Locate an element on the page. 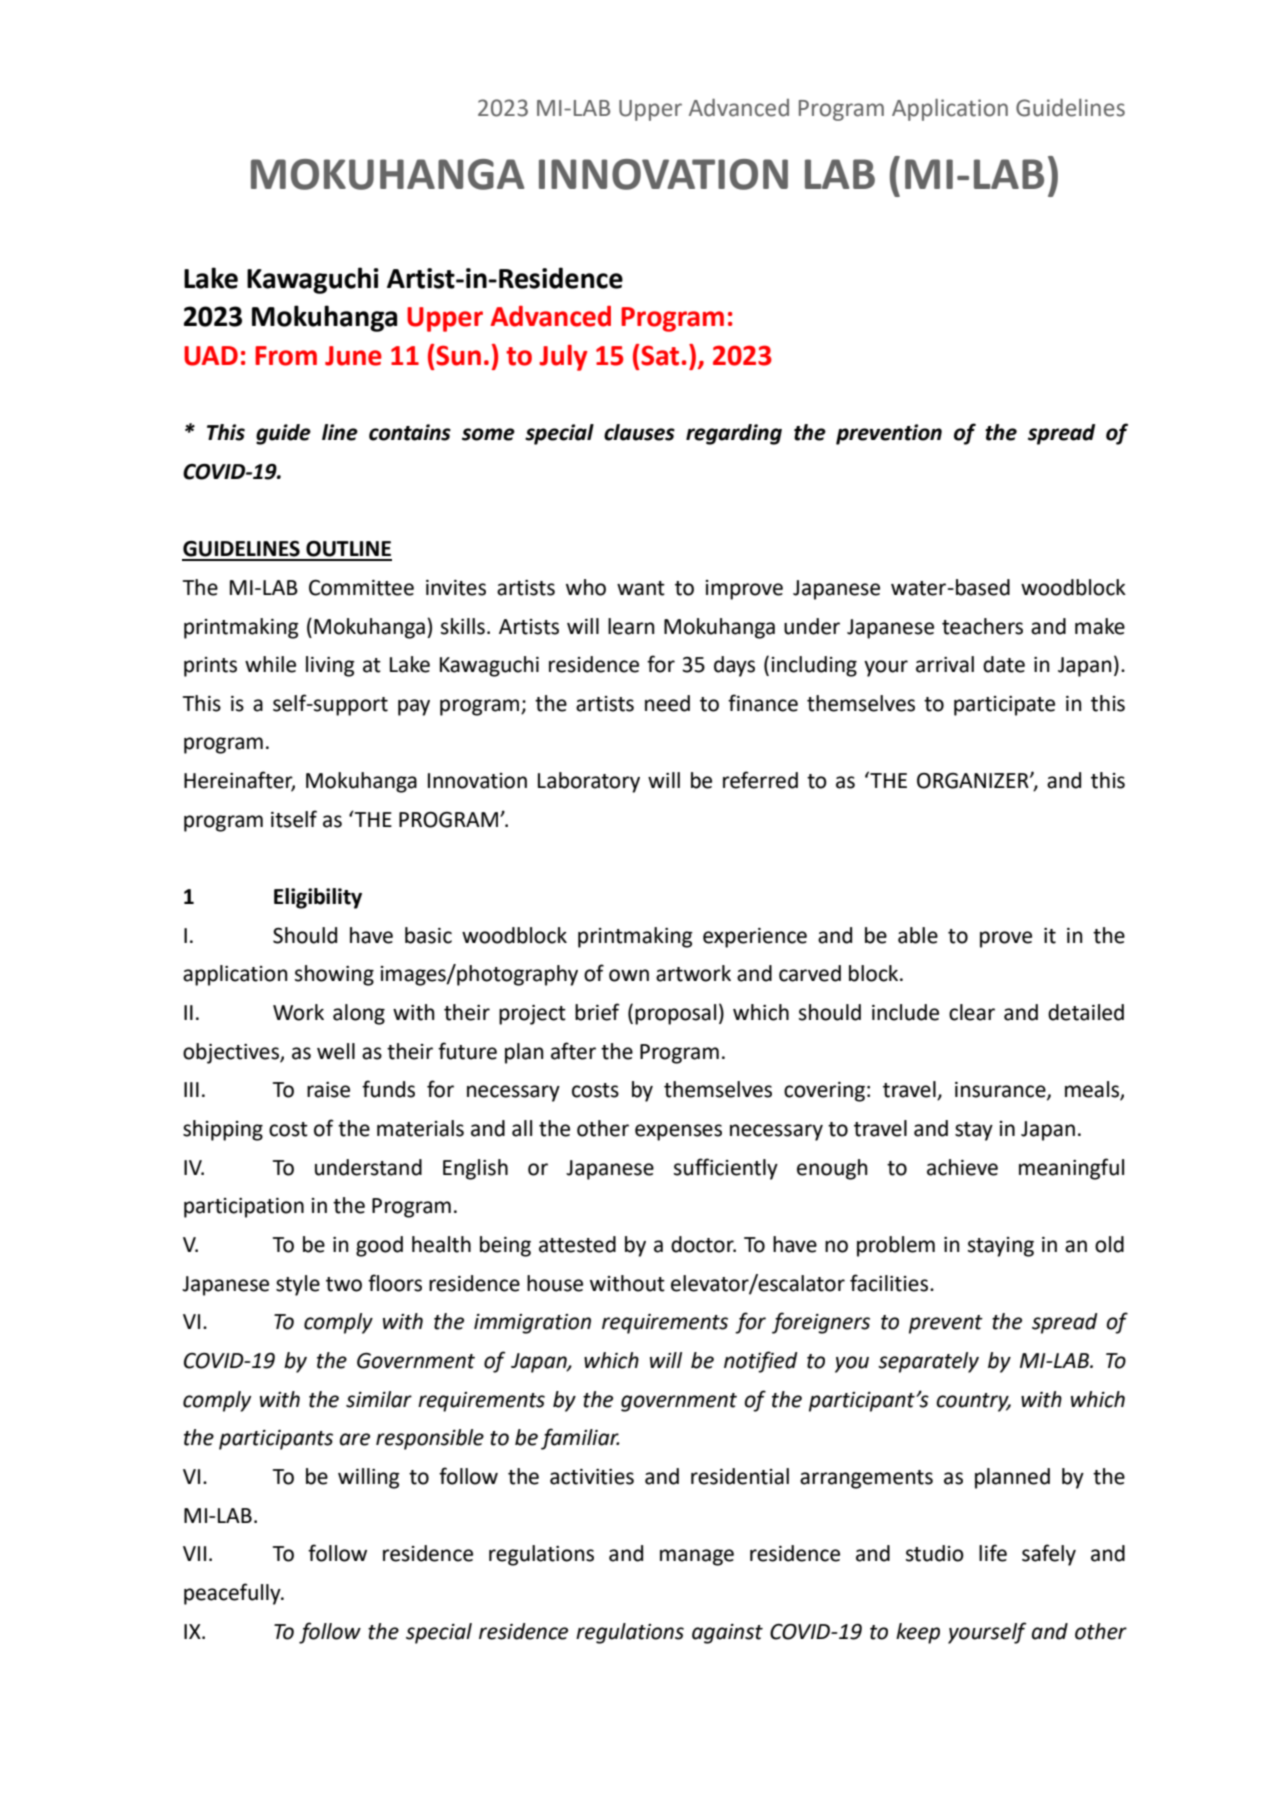  regarding is located at coordinates (734, 434).
